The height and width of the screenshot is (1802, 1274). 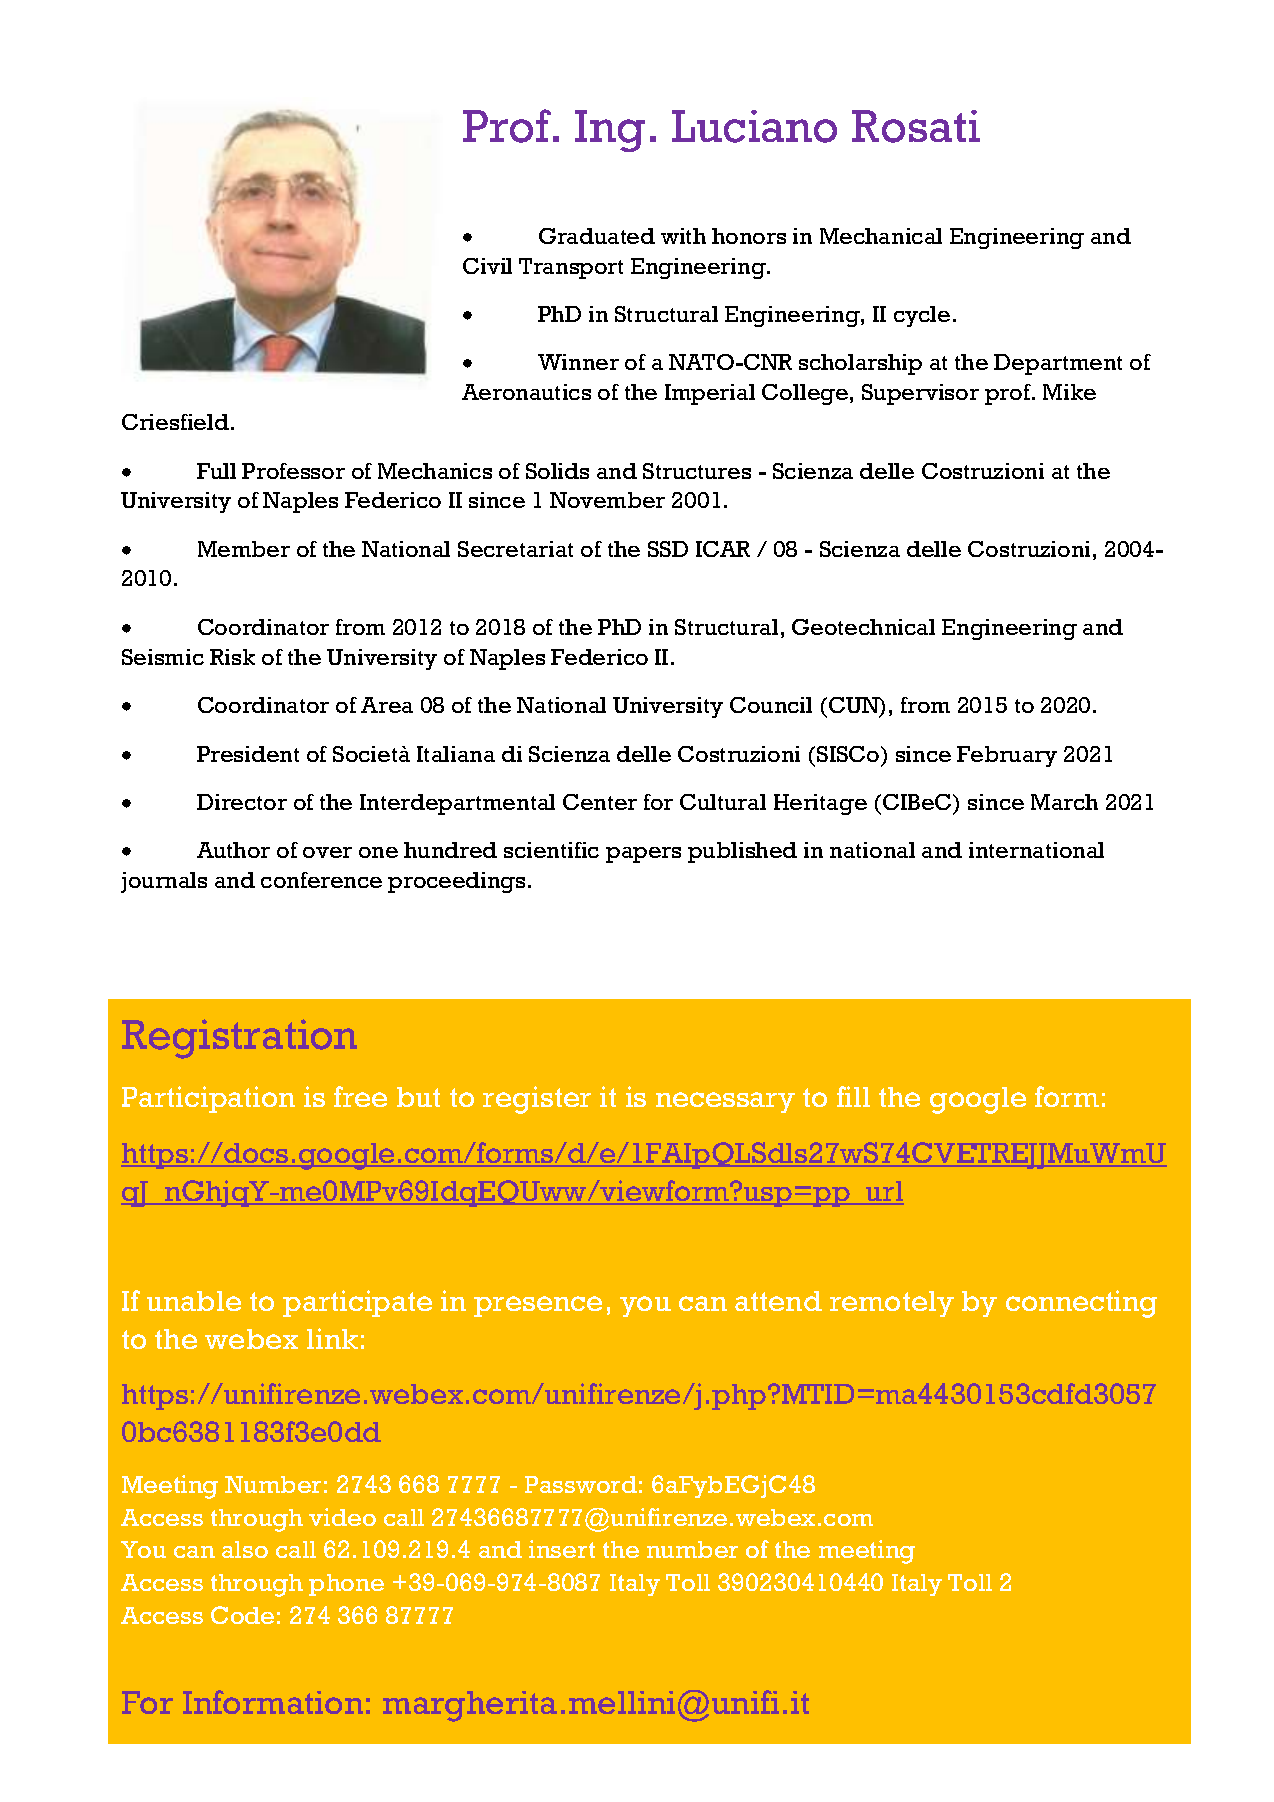 What do you see at coordinates (643, 855) in the screenshot?
I see `papers` at bounding box center [643, 855].
